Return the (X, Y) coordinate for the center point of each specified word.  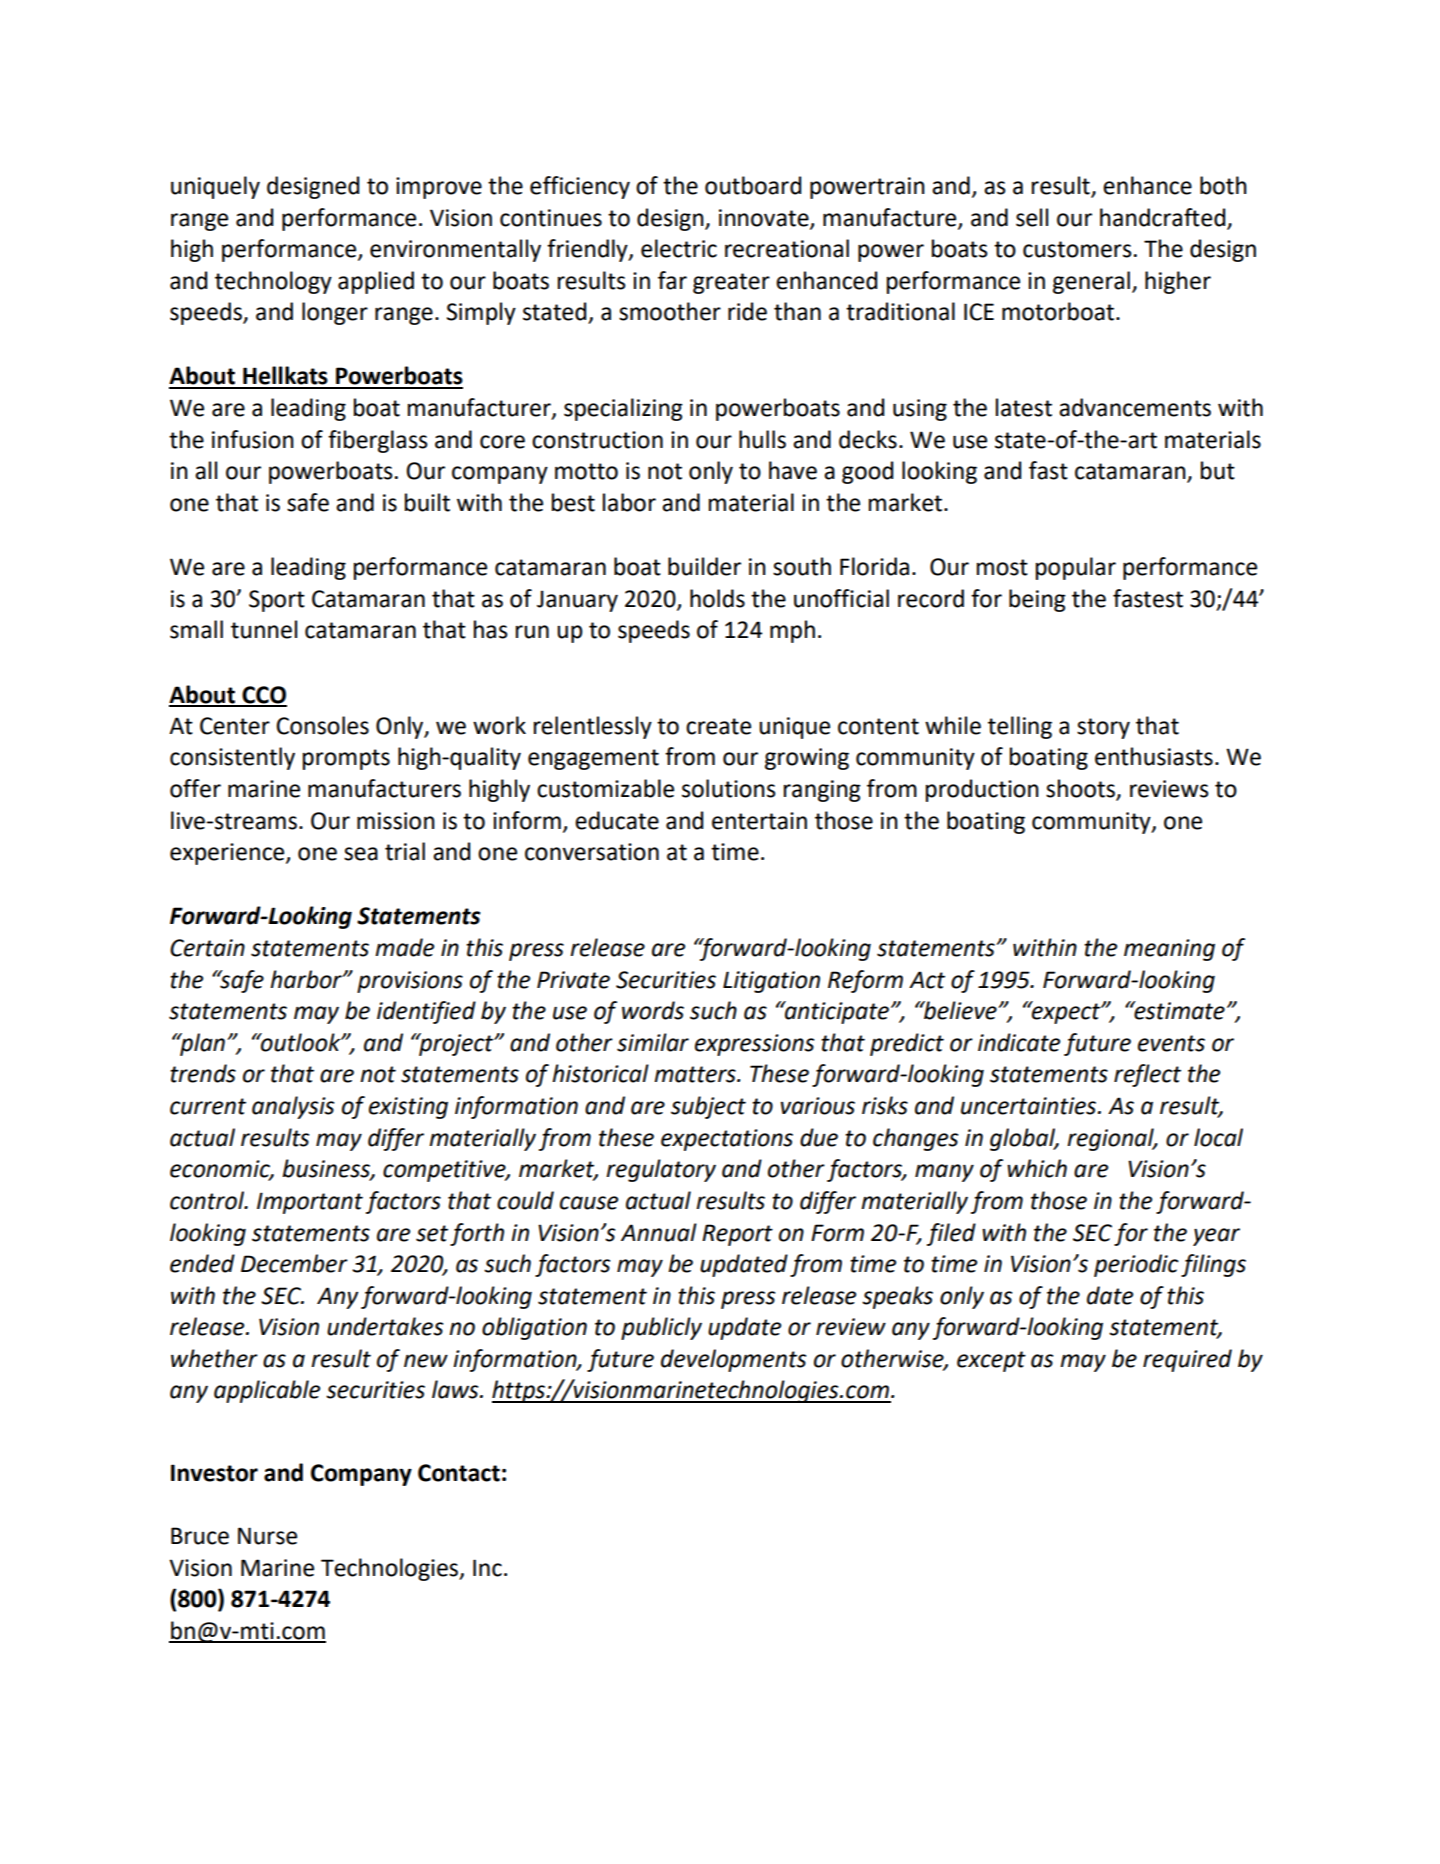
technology (273, 282)
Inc (487, 1568)
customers (1077, 249)
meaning (1169, 950)
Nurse (267, 1536)
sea (361, 854)
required (1187, 1360)
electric (679, 248)
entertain (759, 821)
